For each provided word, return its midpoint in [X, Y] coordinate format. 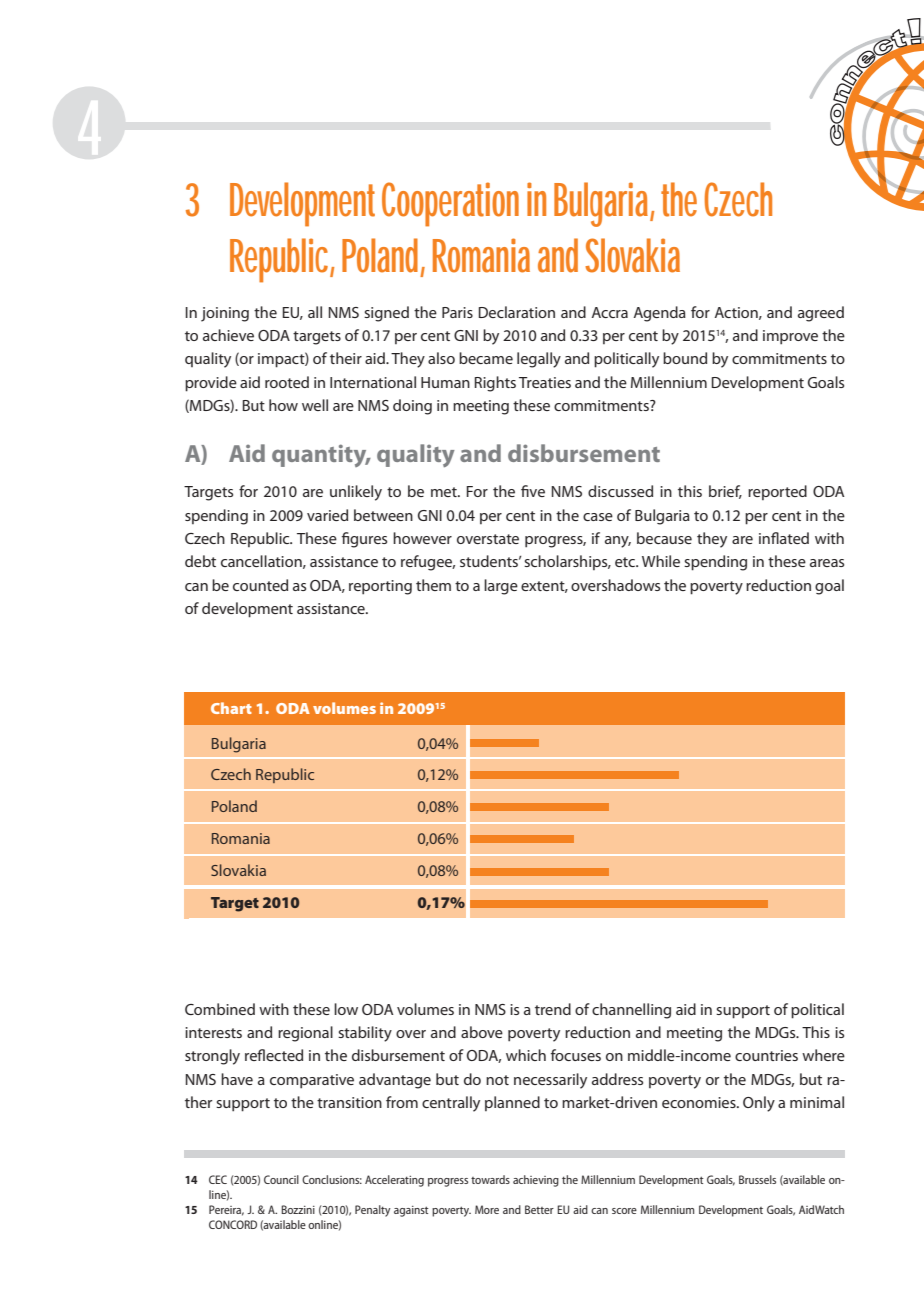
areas [827, 563]
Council [281, 1179]
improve [790, 337]
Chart [231, 708]
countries [766, 1055]
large [501, 587]
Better [539, 1209]
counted [260, 585]
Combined [220, 1009]
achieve [228, 335]
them [433, 585]
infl [769, 538]
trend [553, 1009]
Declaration [516, 312]
